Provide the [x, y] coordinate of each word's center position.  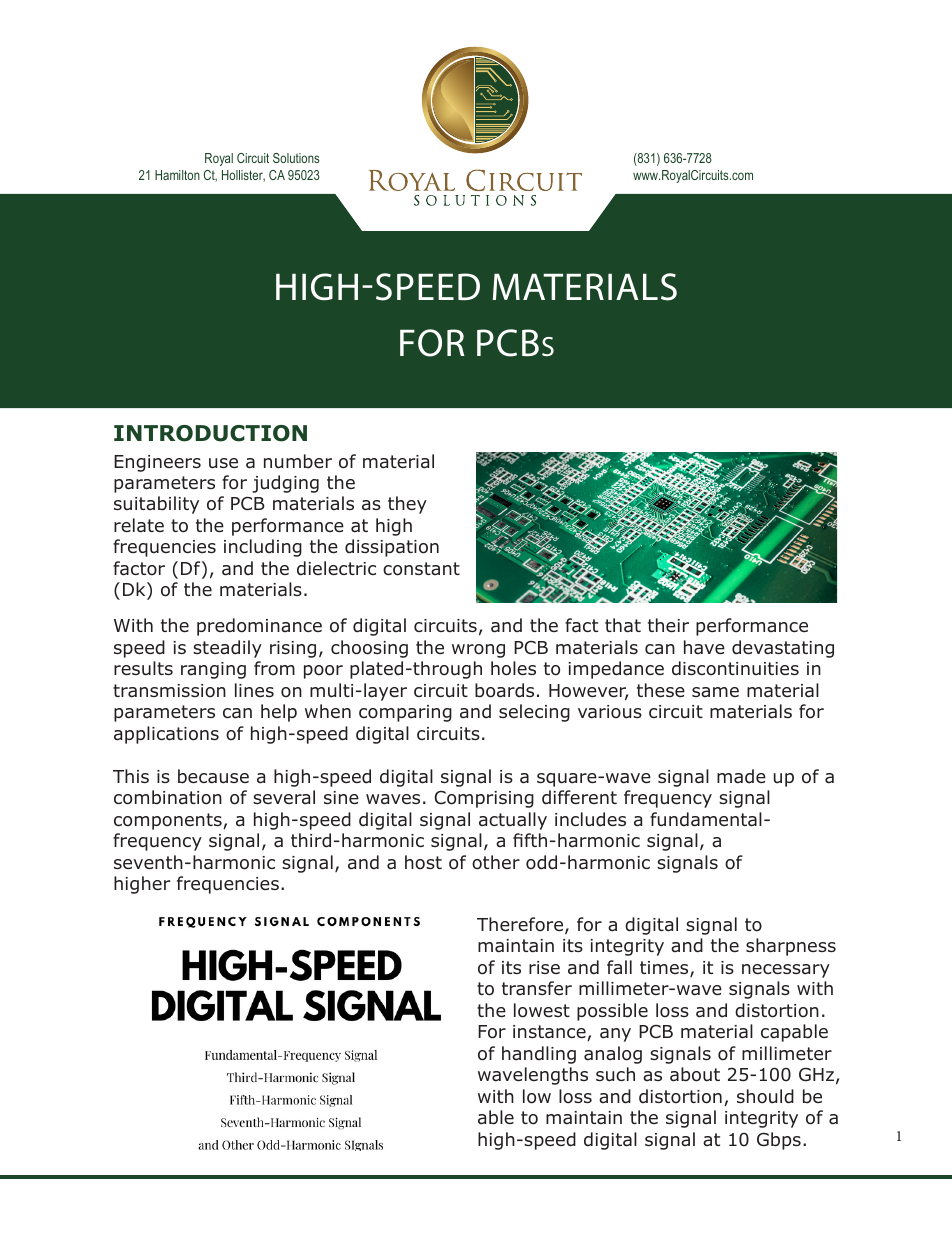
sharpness [791, 947]
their [668, 625]
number [298, 461]
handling [539, 1055]
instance [550, 1033]
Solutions [296, 158]
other [496, 862]
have [704, 647]
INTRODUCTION [210, 433]
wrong [478, 651]
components [169, 821]
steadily [227, 649]
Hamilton [177, 175]
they [407, 505]
